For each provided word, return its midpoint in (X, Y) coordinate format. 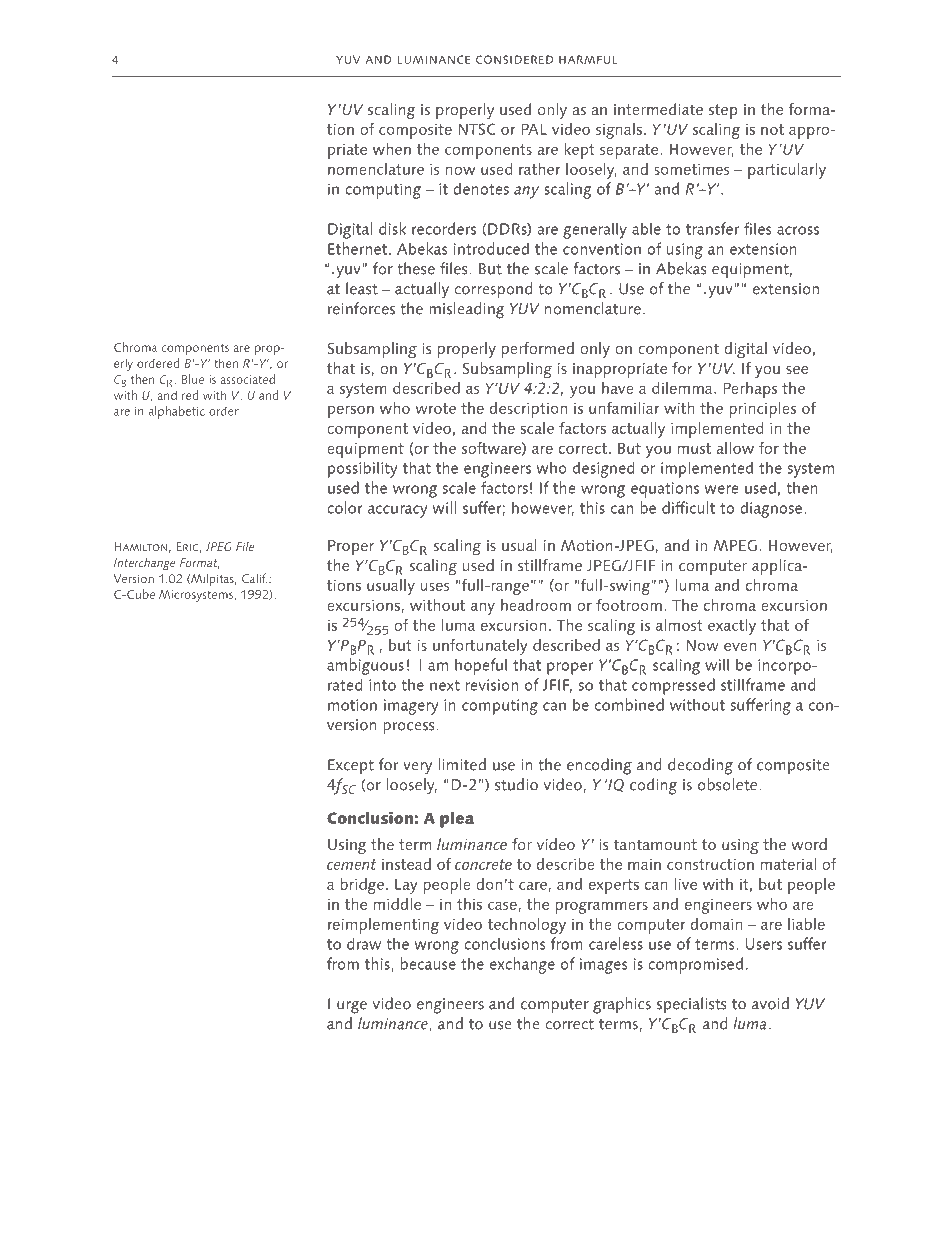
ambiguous (365, 666)
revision (492, 685)
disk (392, 228)
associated (248, 379)
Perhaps (750, 390)
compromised (695, 965)
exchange (522, 965)
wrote (435, 408)
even (740, 646)
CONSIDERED (514, 59)
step (723, 111)
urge (352, 1007)
